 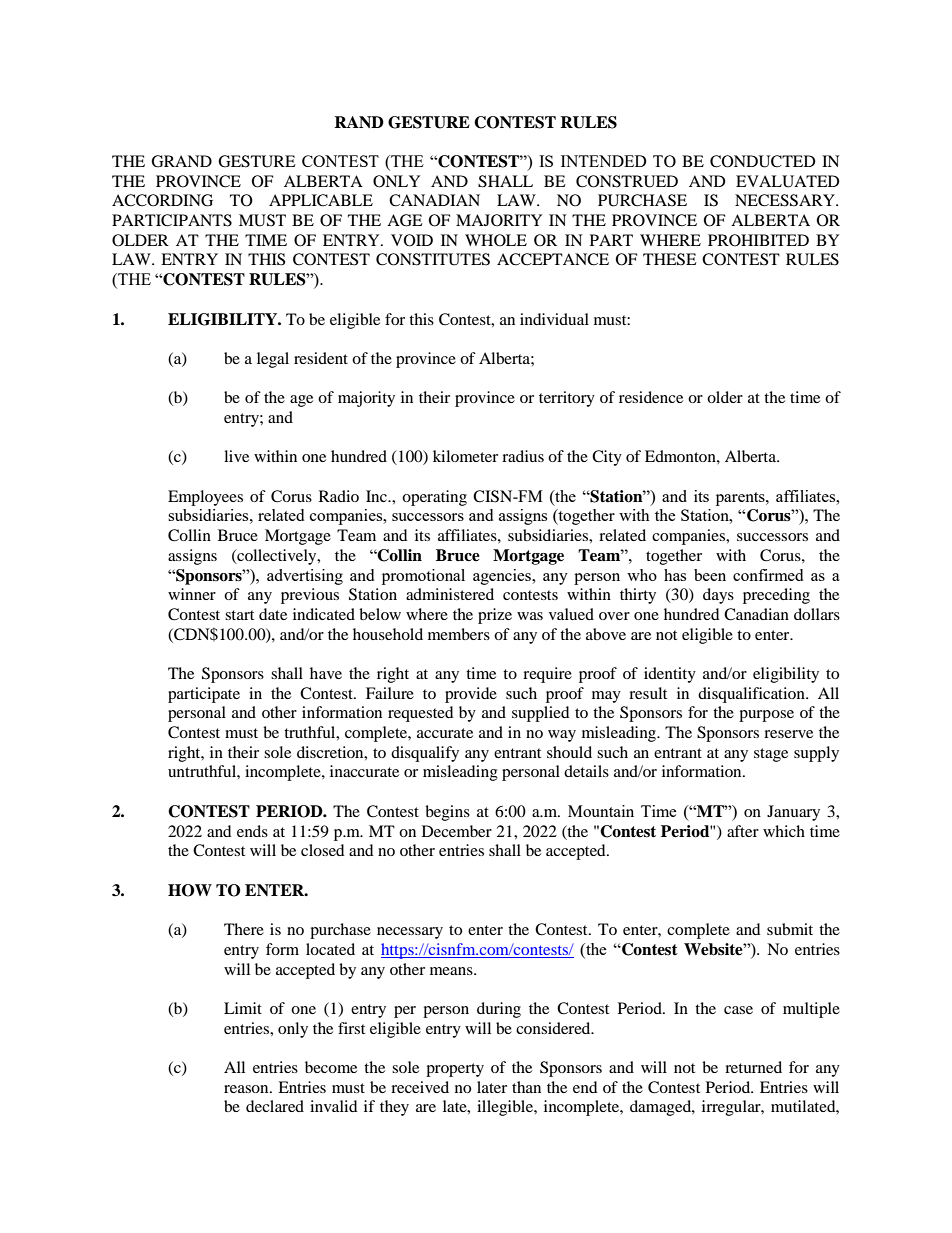 I want to click on stage, so click(x=771, y=755).
